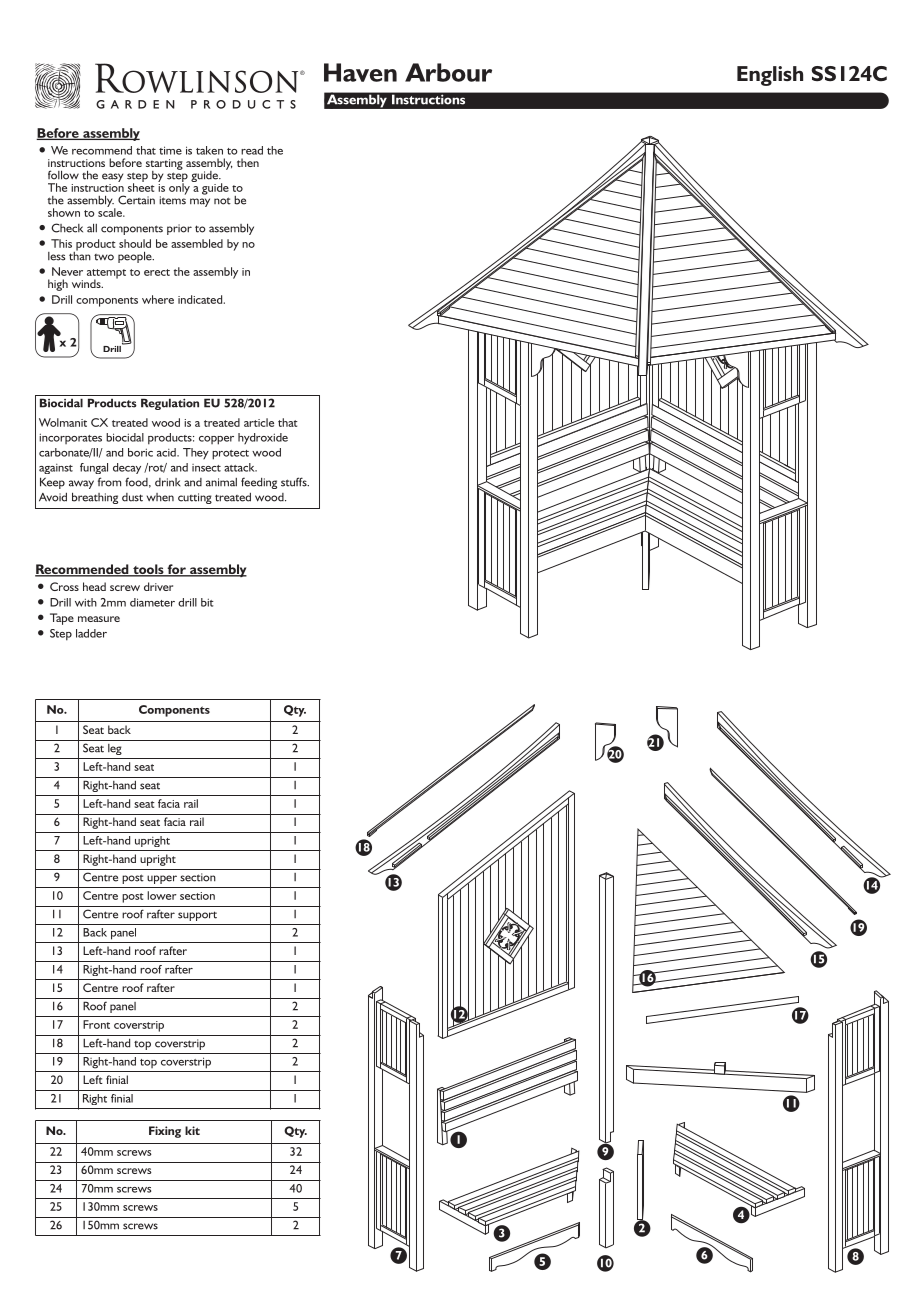  I want to click on Haven, so click(360, 72).
